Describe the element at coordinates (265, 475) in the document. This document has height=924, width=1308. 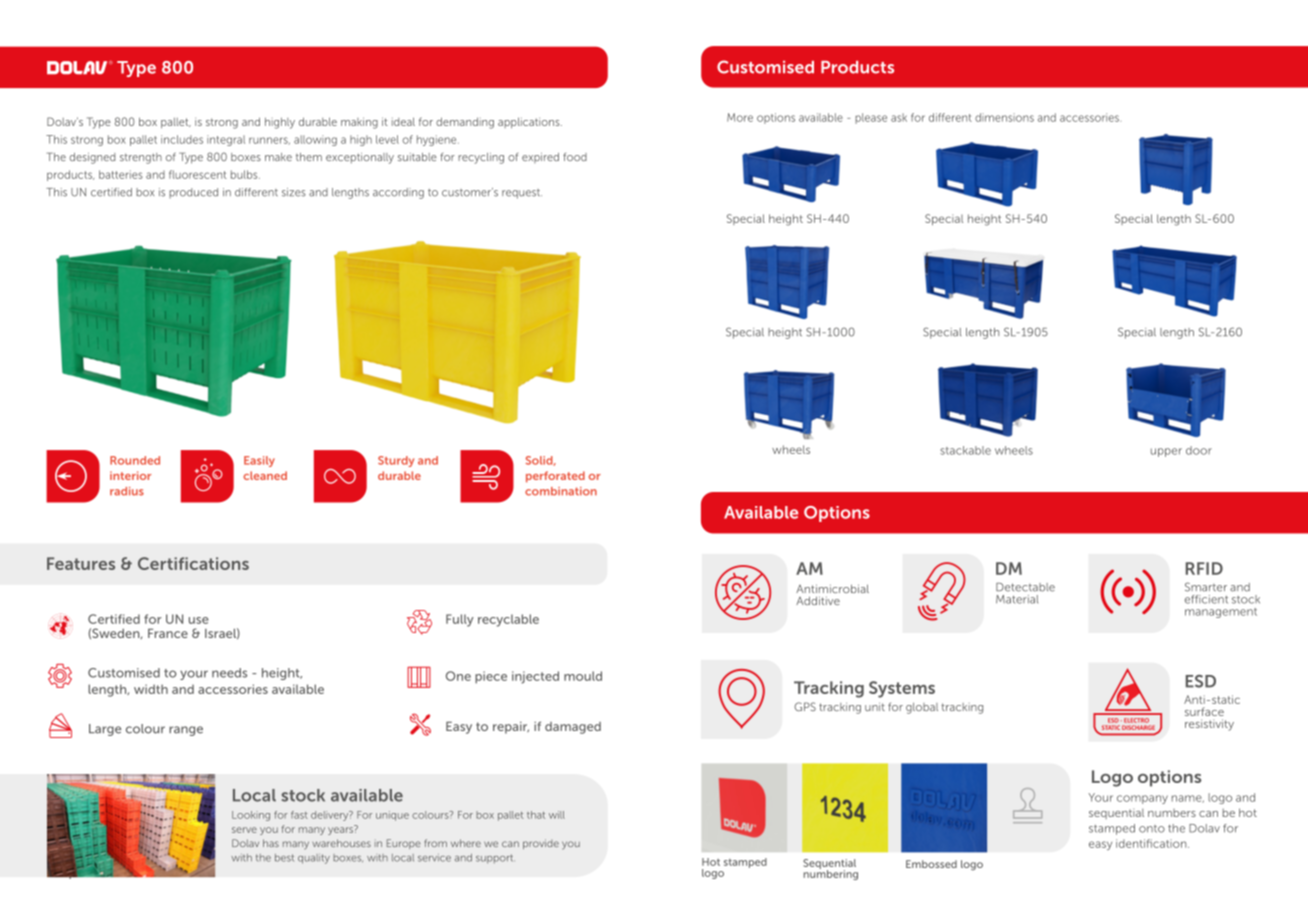
I see `cleaned` at that location.
